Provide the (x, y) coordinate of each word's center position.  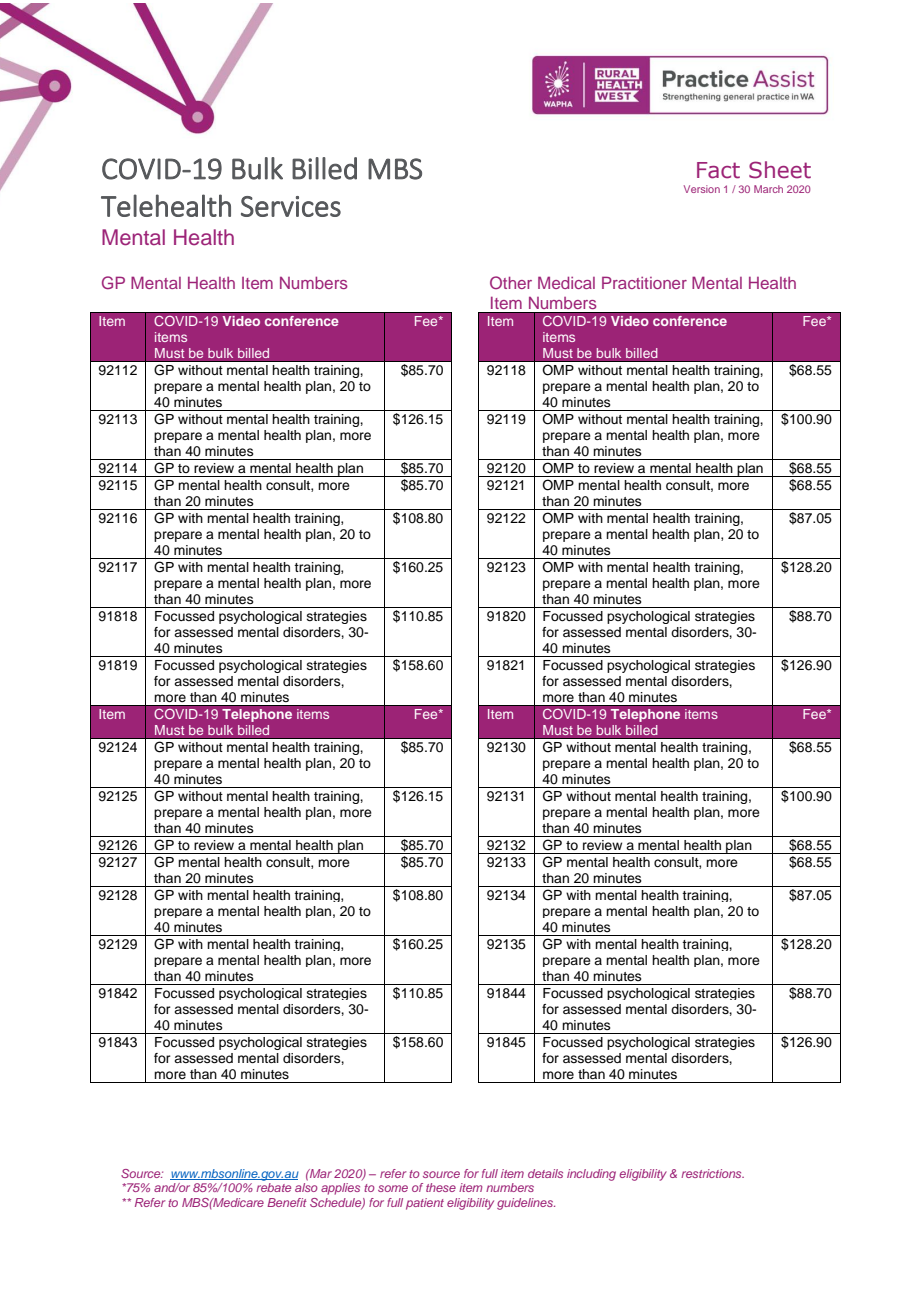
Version (702, 189)
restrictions (712, 1173)
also (306, 1187)
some (393, 1188)
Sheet (780, 170)
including (591, 1175)
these (441, 1187)
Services (291, 206)
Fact (718, 170)
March (768, 189)
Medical (566, 282)
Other (511, 282)
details (545, 1173)
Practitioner (644, 282)
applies (340, 1189)
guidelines (526, 1204)
